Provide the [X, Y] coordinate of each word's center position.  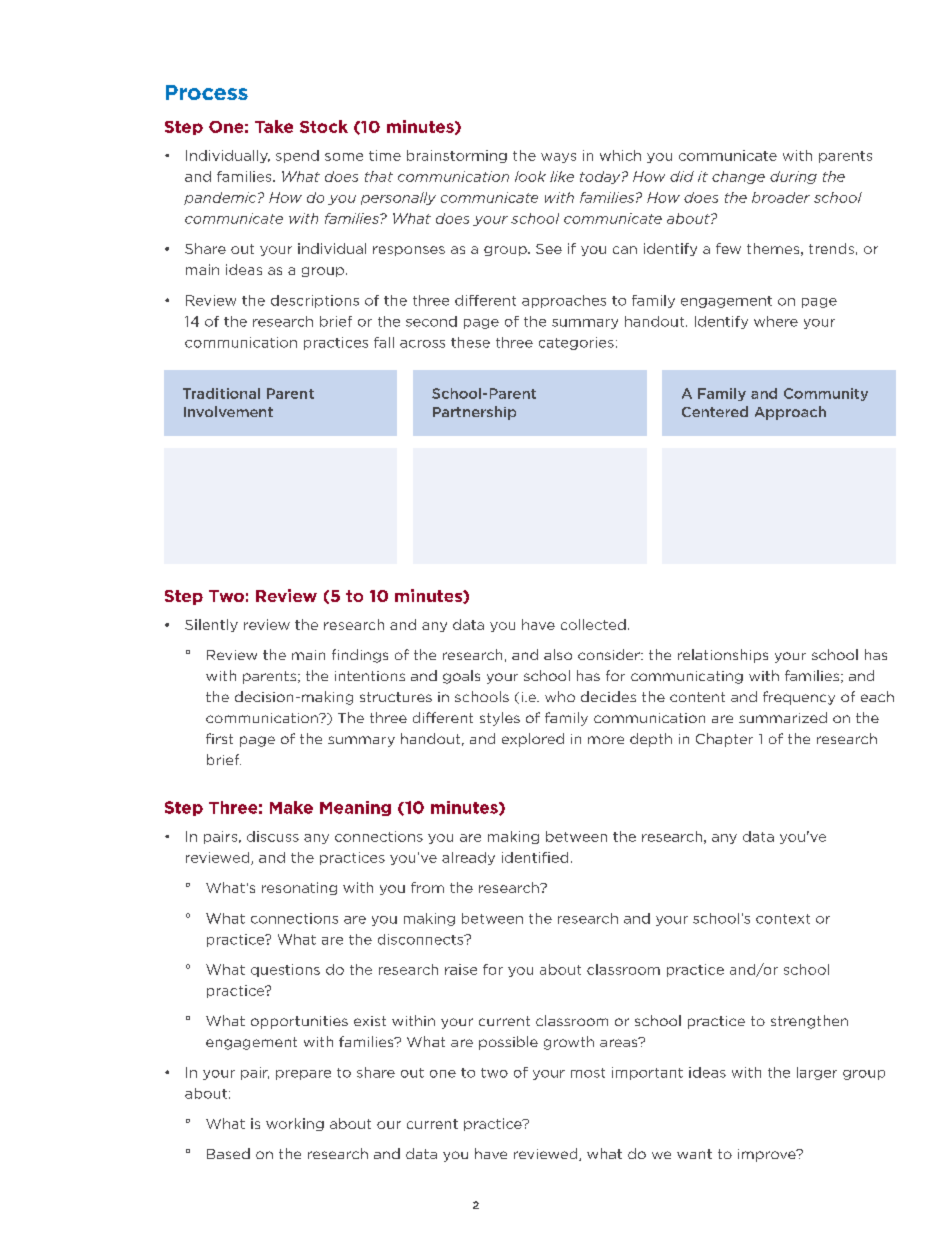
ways [558, 158]
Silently [211, 625]
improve [768, 1155]
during [793, 177]
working [295, 1124]
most [588, 1073]
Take [274, 126]
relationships [723, 656]
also [558, 654]
